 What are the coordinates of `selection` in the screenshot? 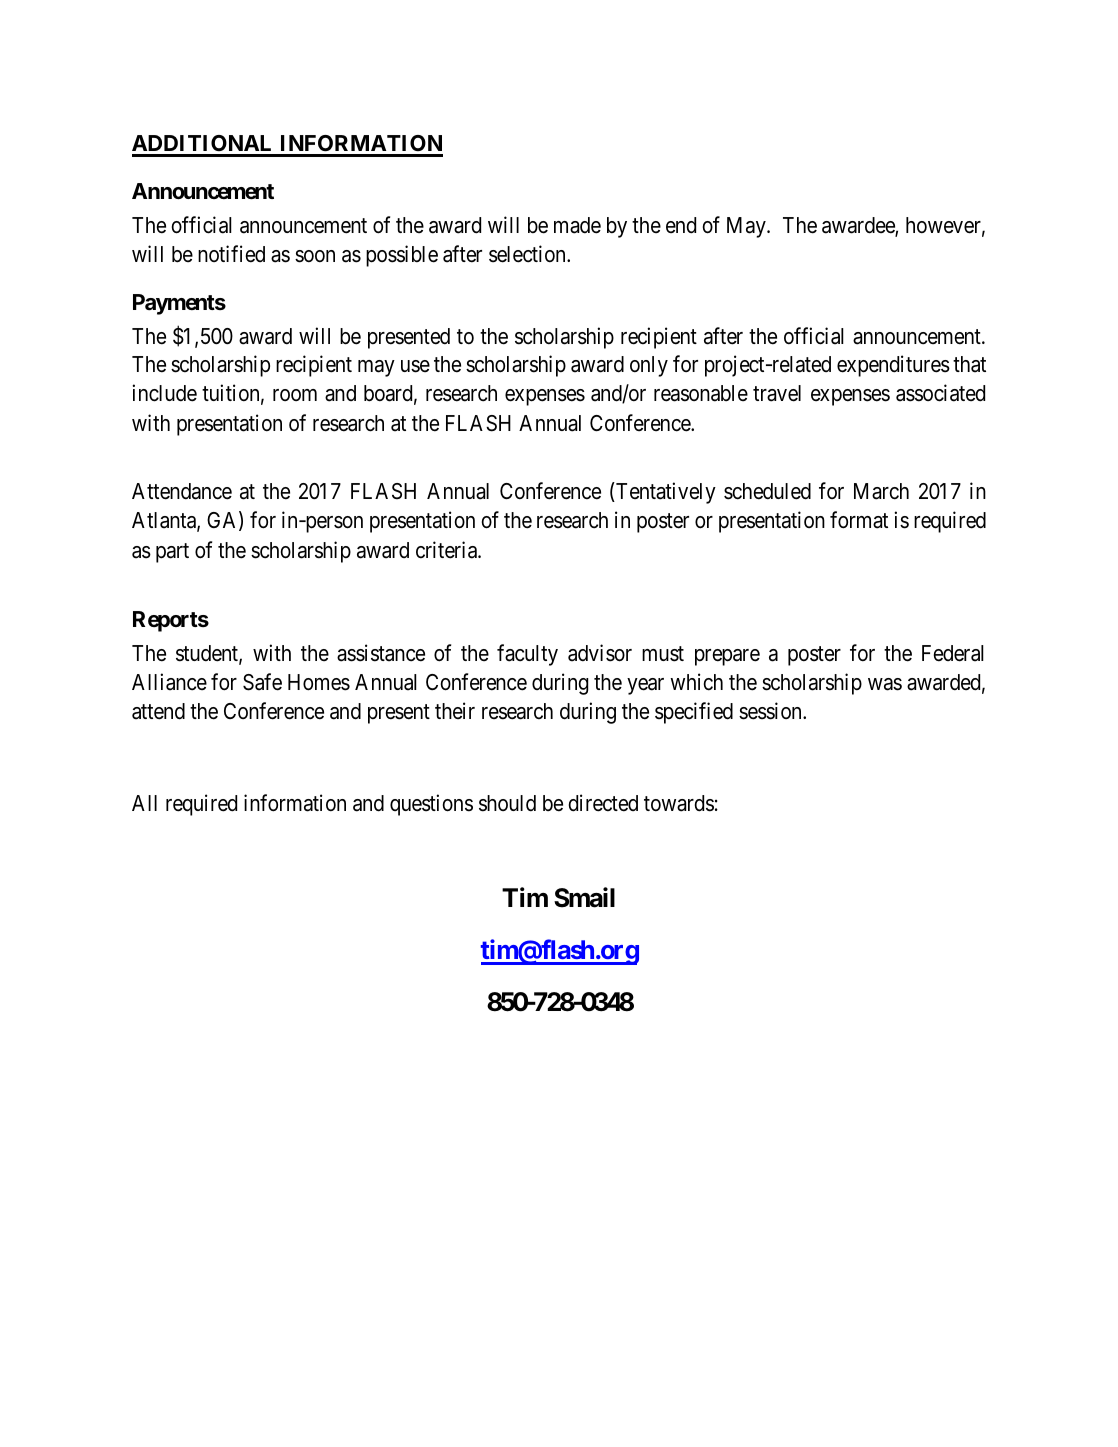 It's located at (528, 254).
